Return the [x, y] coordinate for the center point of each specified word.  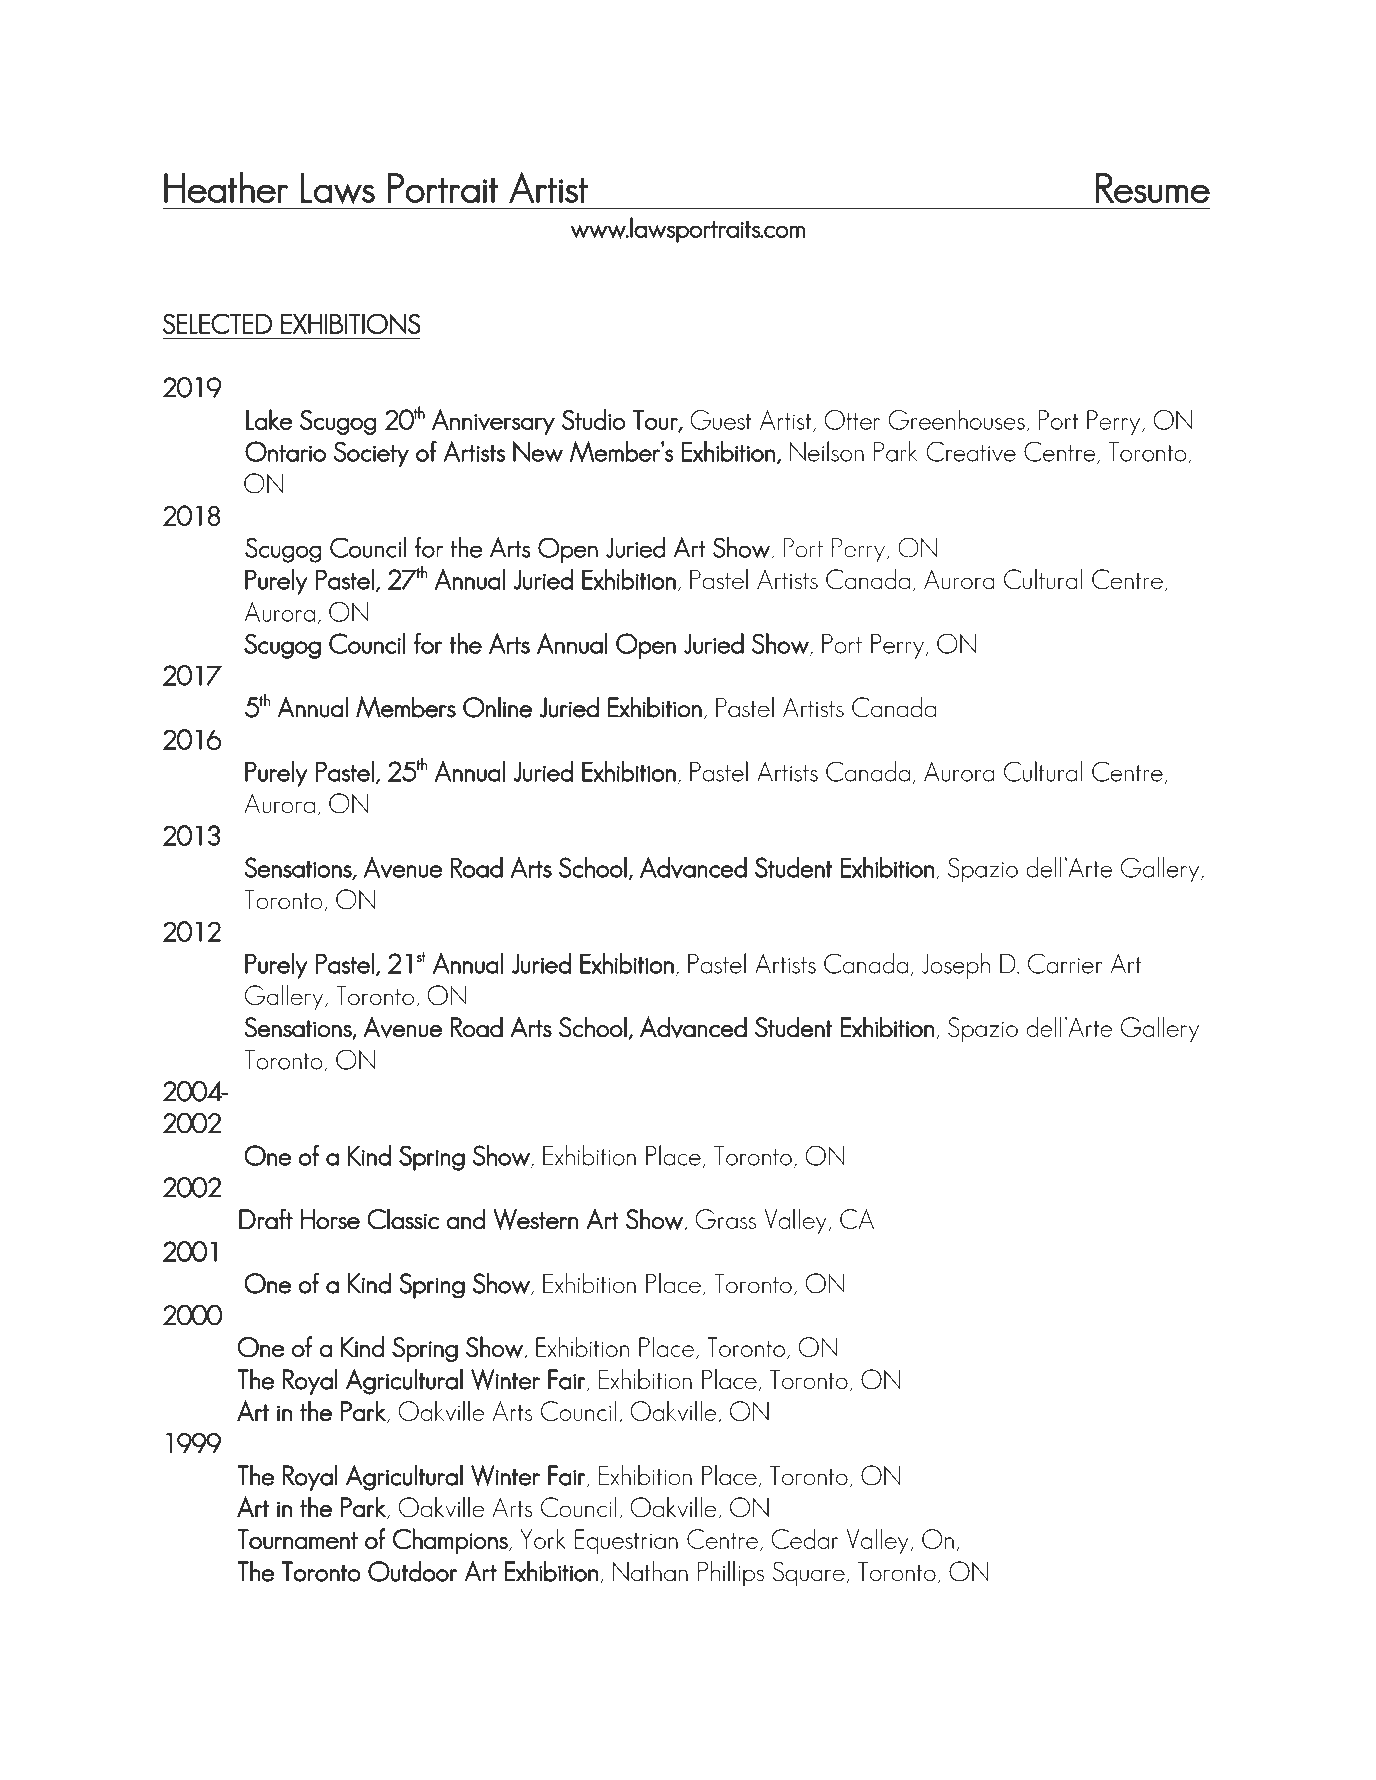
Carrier [1065, 963]
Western [536, 1219]
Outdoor [413, 1571]
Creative [971, 451]
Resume [1153, 188]
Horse [330, 1219]
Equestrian [626, 1541]
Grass [725, 1219]
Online [497, 707]
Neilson [827, 451]
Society [371, 454]
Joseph [956, 966]
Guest [720, 420]
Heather [226, 187]
